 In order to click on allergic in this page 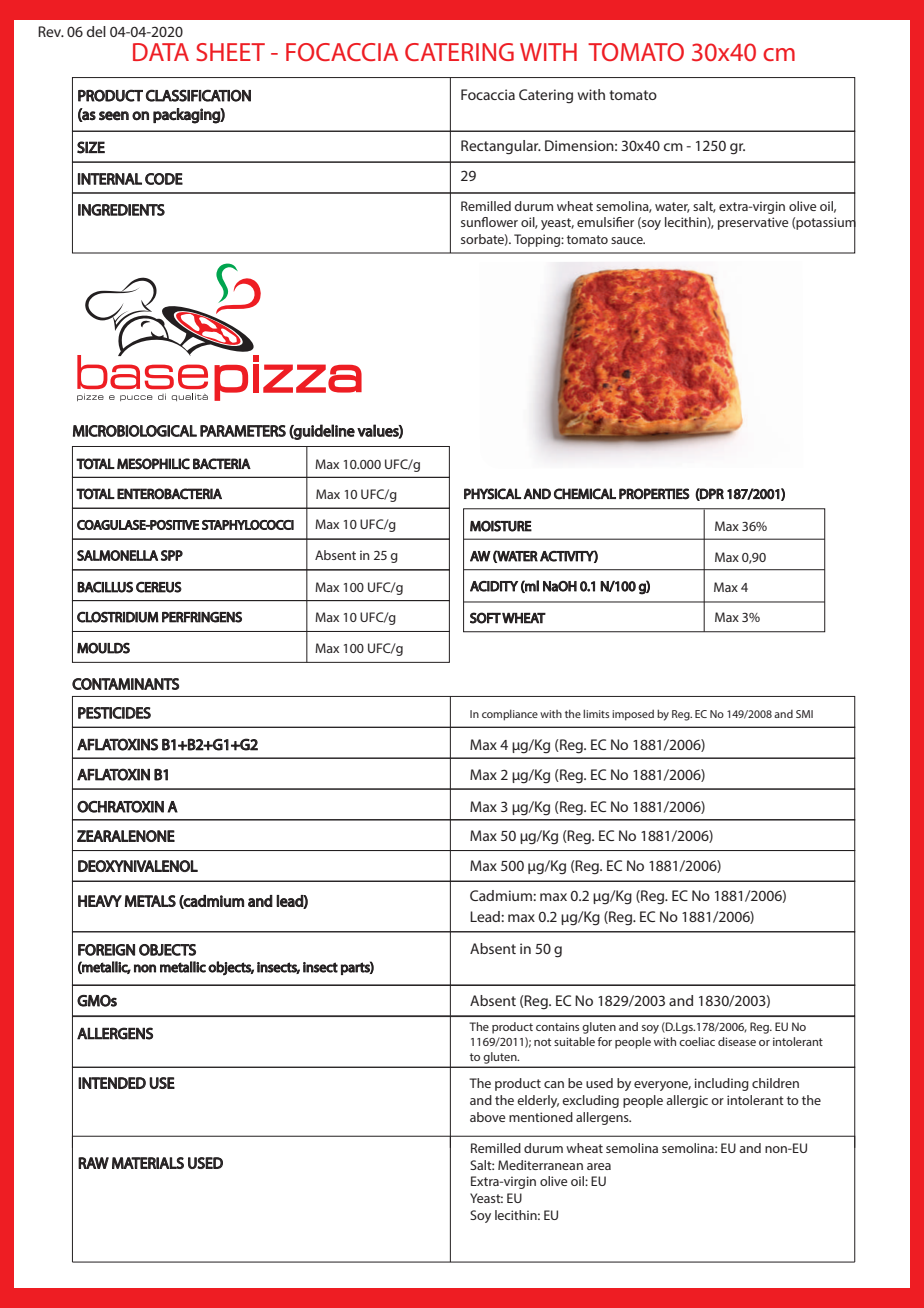, I will do `click(687, 1101)`.
